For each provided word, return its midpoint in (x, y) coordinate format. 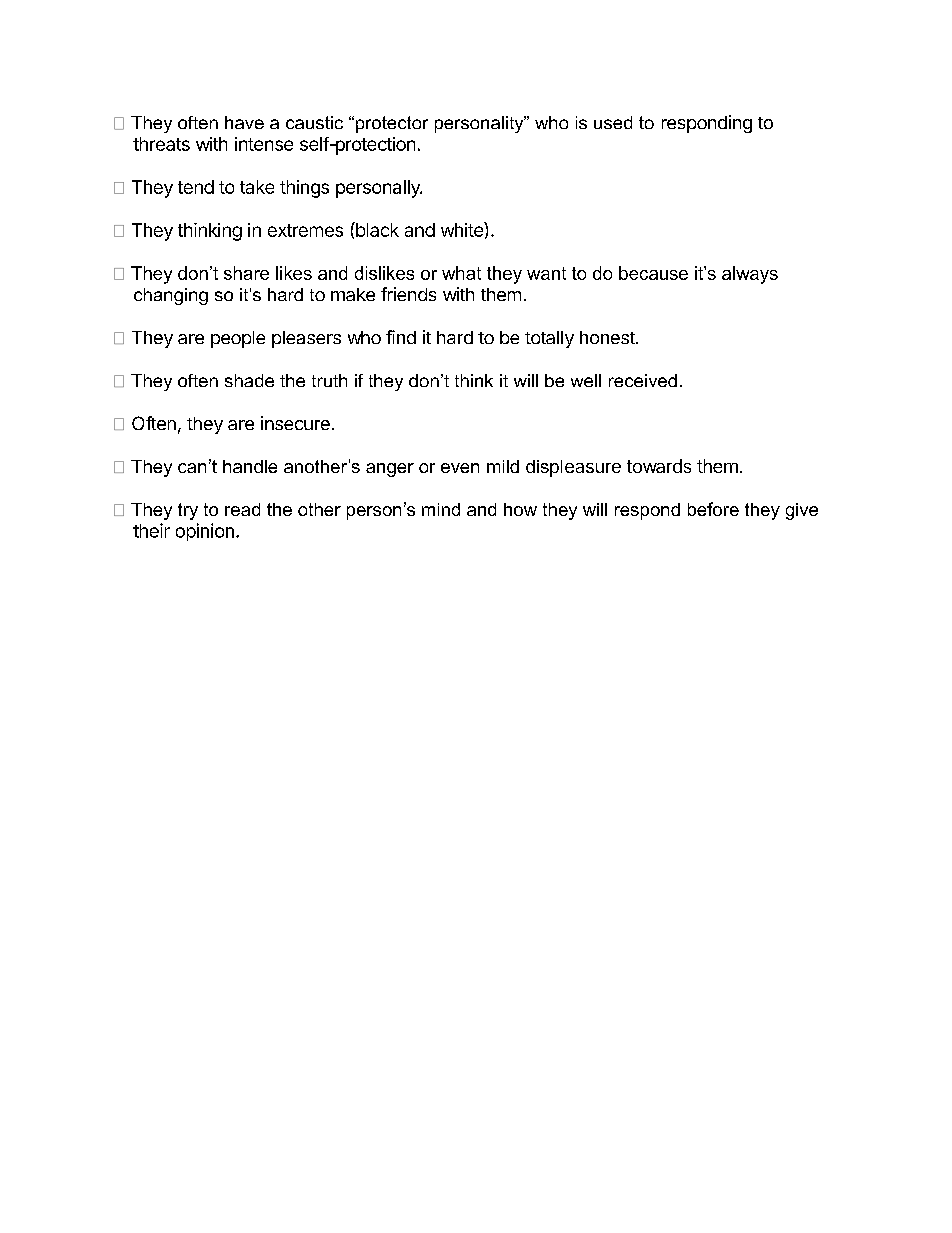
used (613, 122)
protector (392, 124)
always (750, 275)
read (242, 509)
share (246, 273)
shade (249, 380)
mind (441, 509)
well (586, 380)
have (244, 122)
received (643, 380)
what (461, 273)
